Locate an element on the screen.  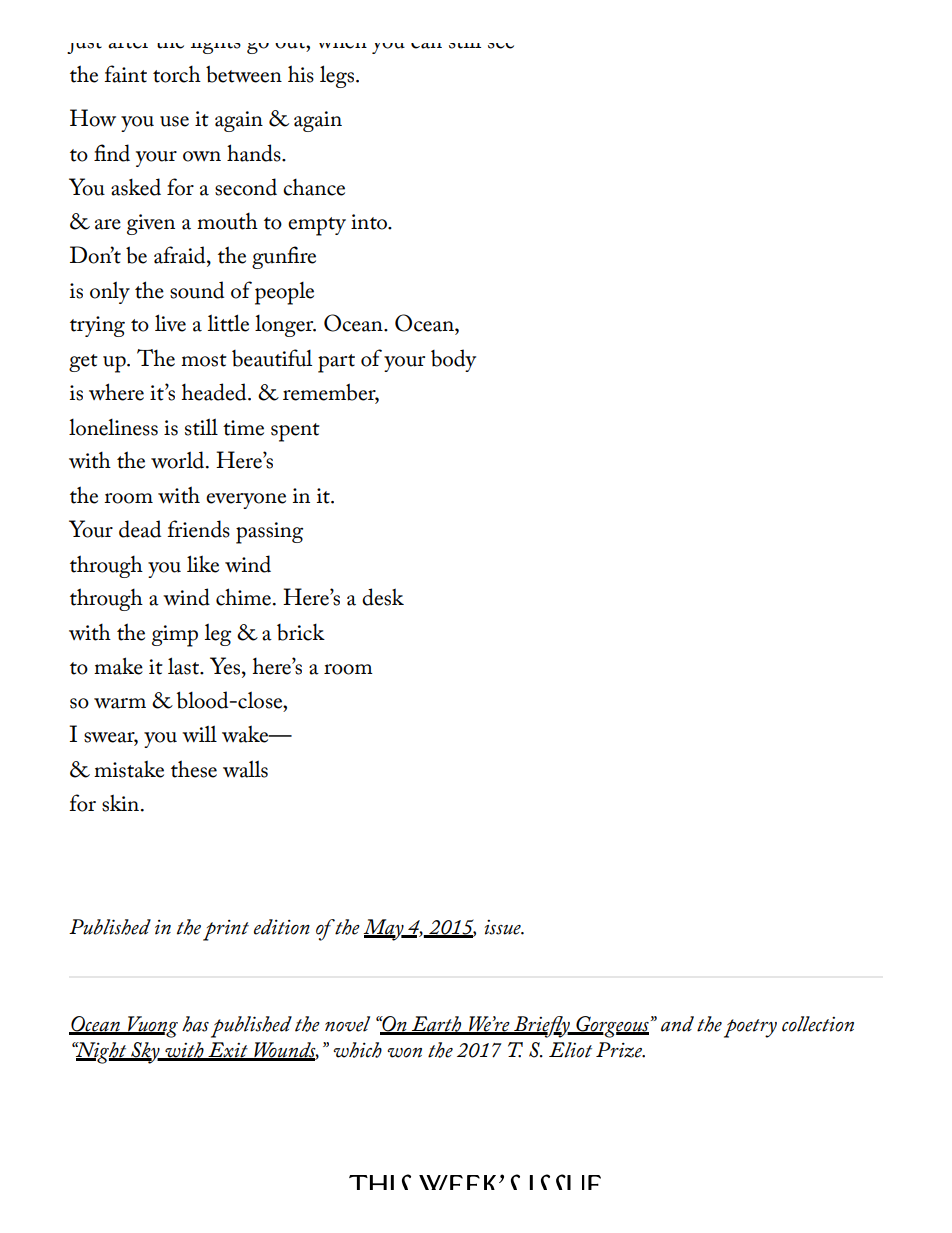
torch is located at coordinates (177, 74).
